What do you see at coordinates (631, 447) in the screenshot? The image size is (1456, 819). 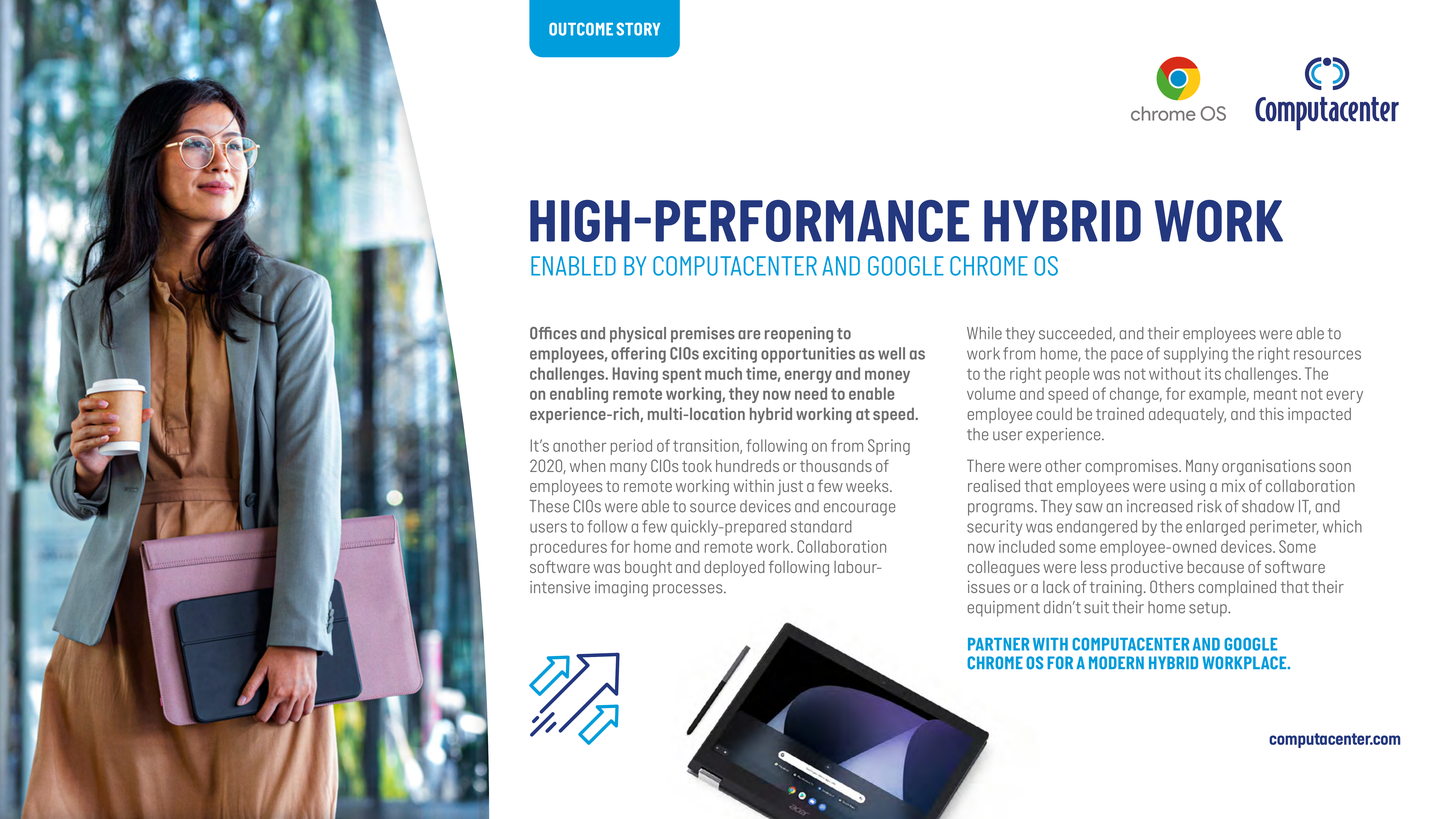 I see `period` at bounding box center [631, 447].
